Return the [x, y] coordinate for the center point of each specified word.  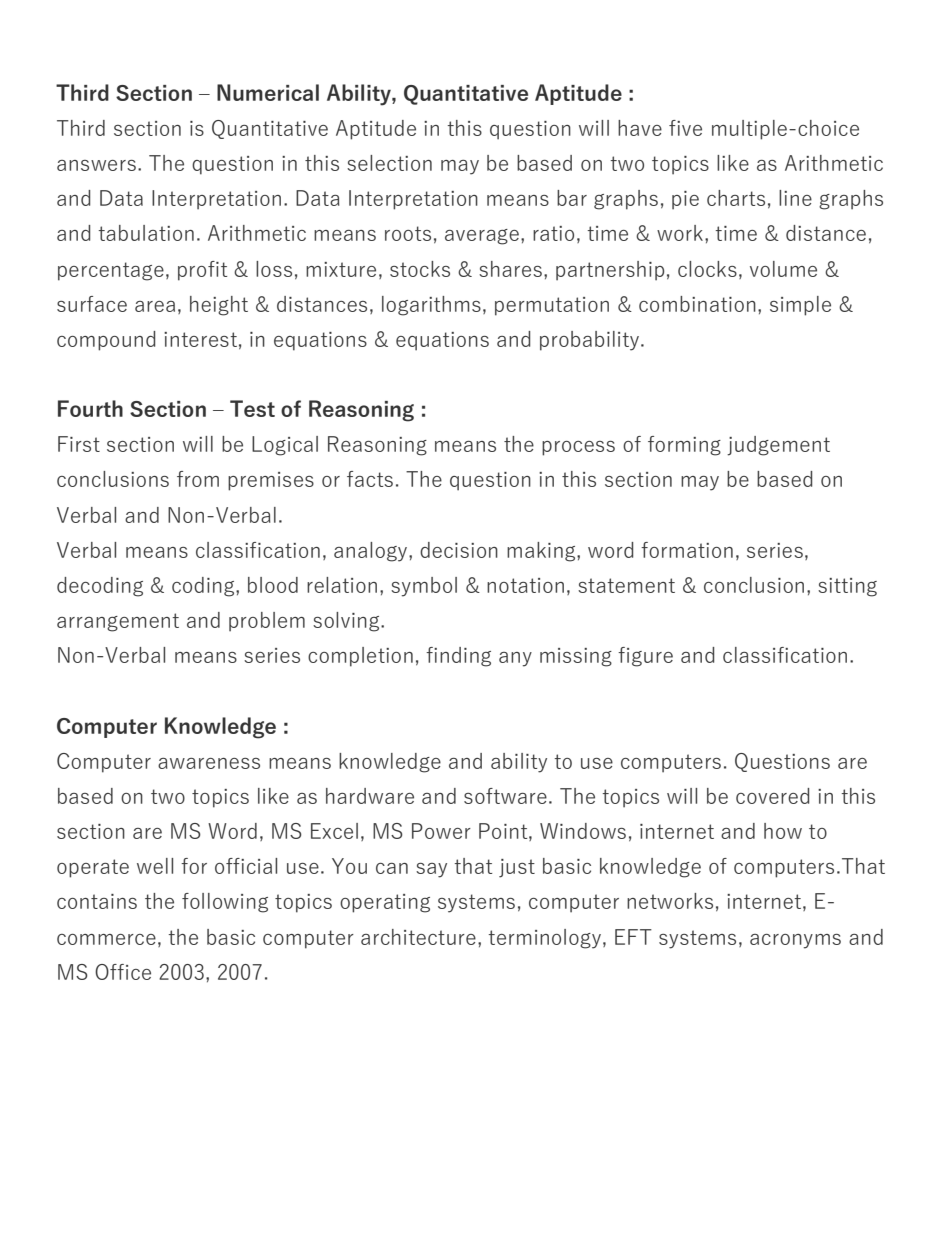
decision [459, 550]
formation [687, 550]
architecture [418, 937]
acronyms [795, 941]
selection [389, 163]
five [685, 128]
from [198, 479]
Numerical [268, 92]
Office [123, 972]
